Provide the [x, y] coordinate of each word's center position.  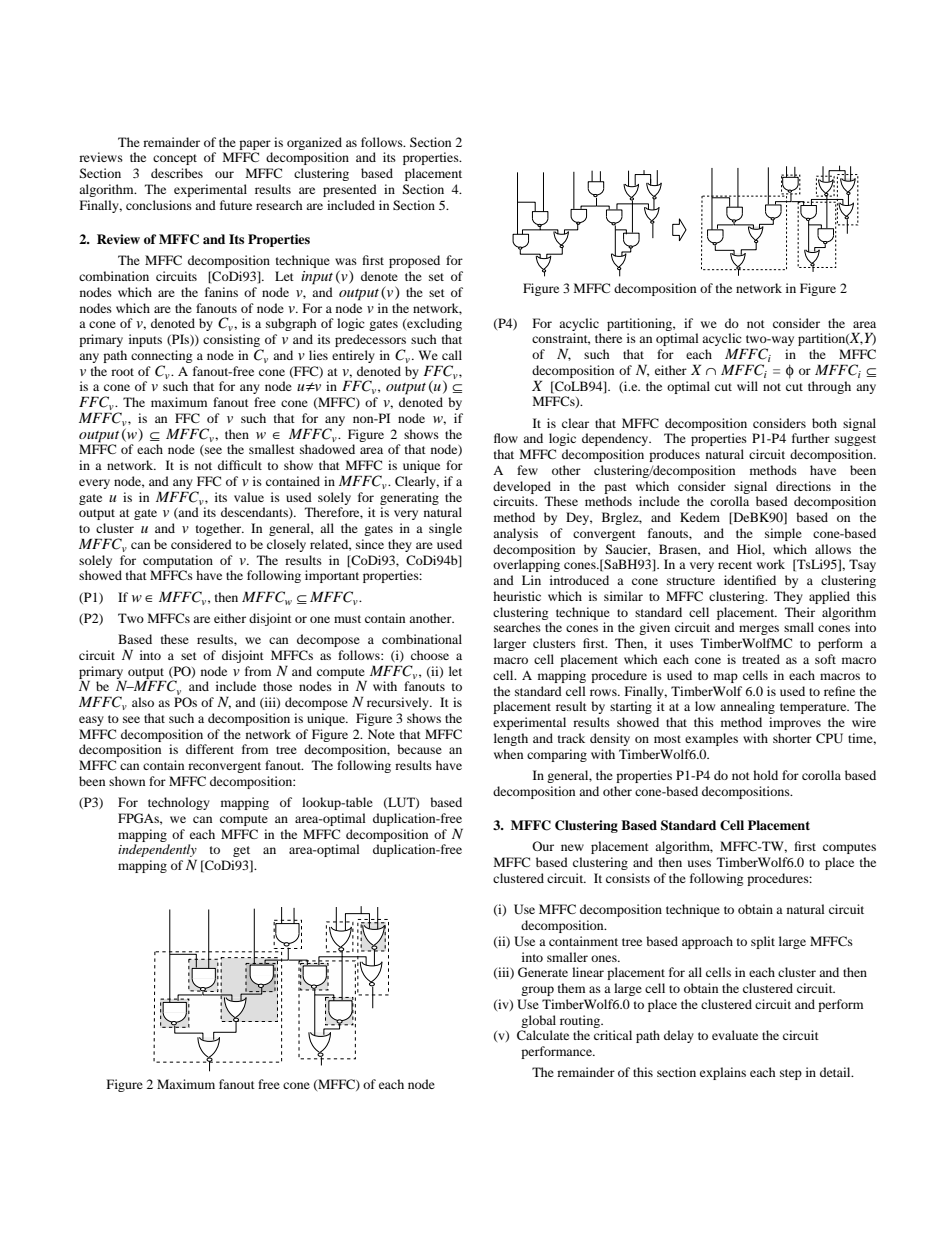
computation [178, 561]
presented [350, 190]
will [747, 386]
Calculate [543, 1035]
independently [157, 852]
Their [800, 612]
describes [177, 173]
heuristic [517, 596]
